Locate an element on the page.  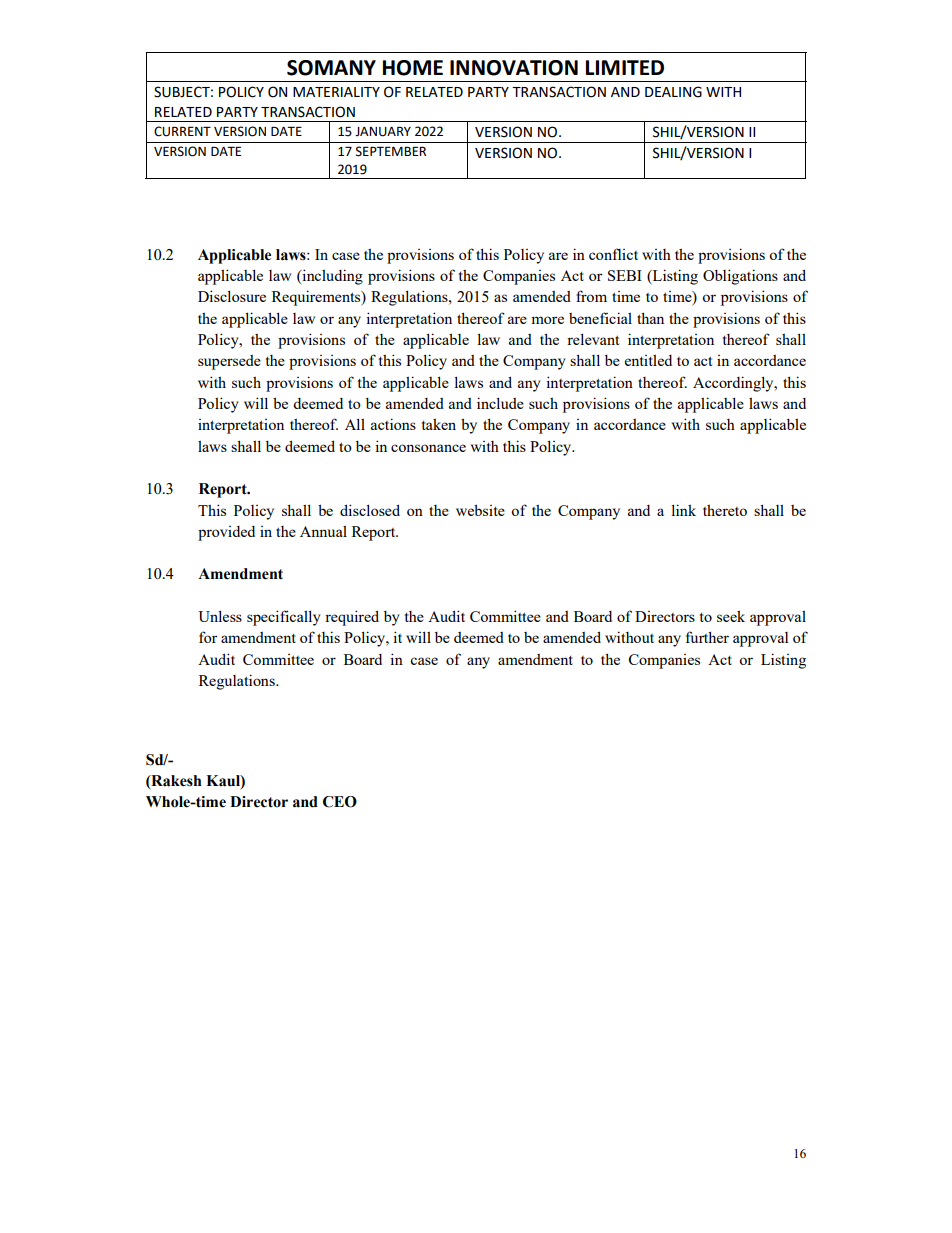
Accordingly is located at coordinates (734, 384).
